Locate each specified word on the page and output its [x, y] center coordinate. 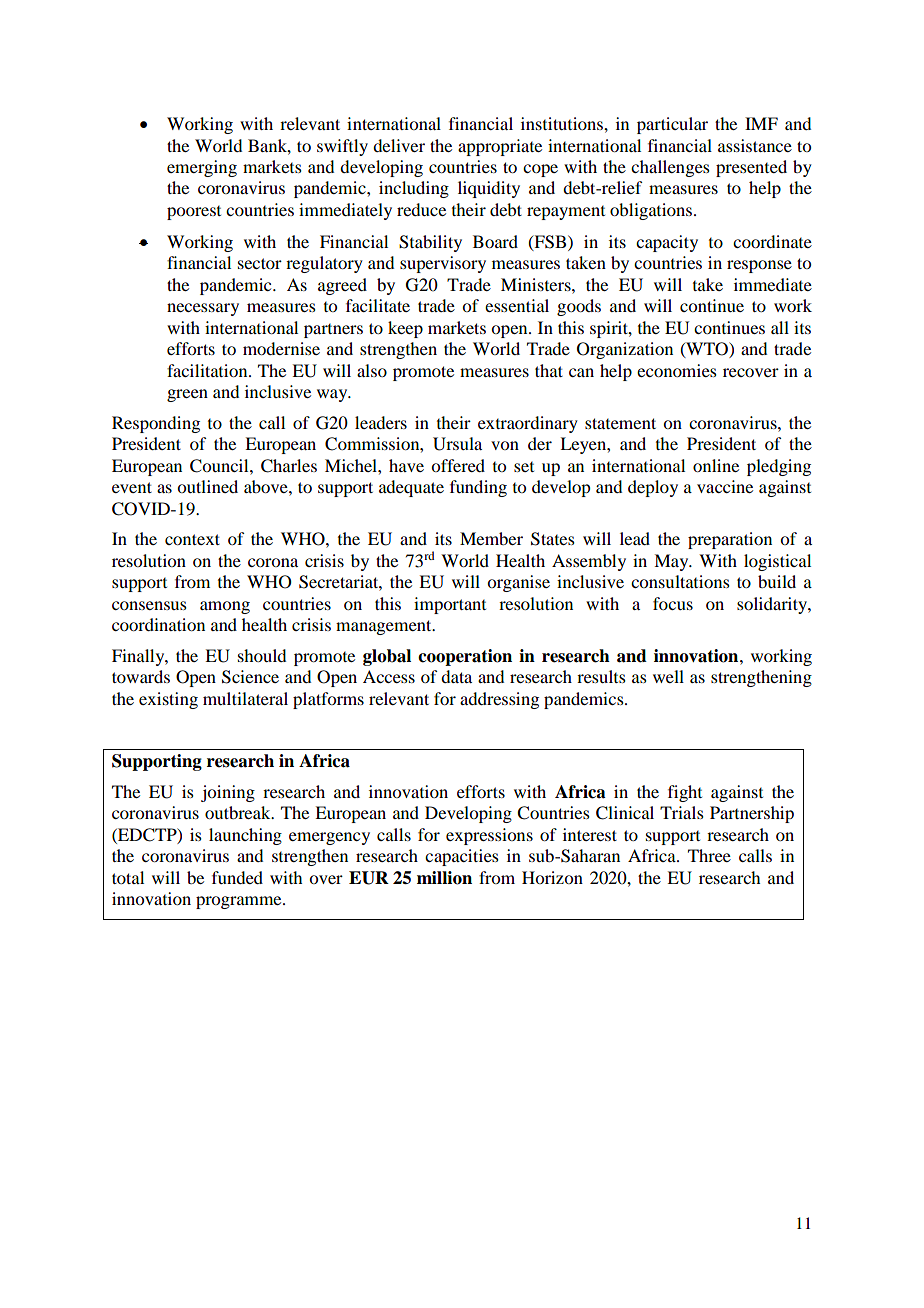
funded [237, 877]
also [372, 370]
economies [677, 370]
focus [673, 603]
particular [672, 125]
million [444, 878]
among [225, 607]
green [187, 395]
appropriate [500, 147]
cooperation [465, 657]
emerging [202, 168]
